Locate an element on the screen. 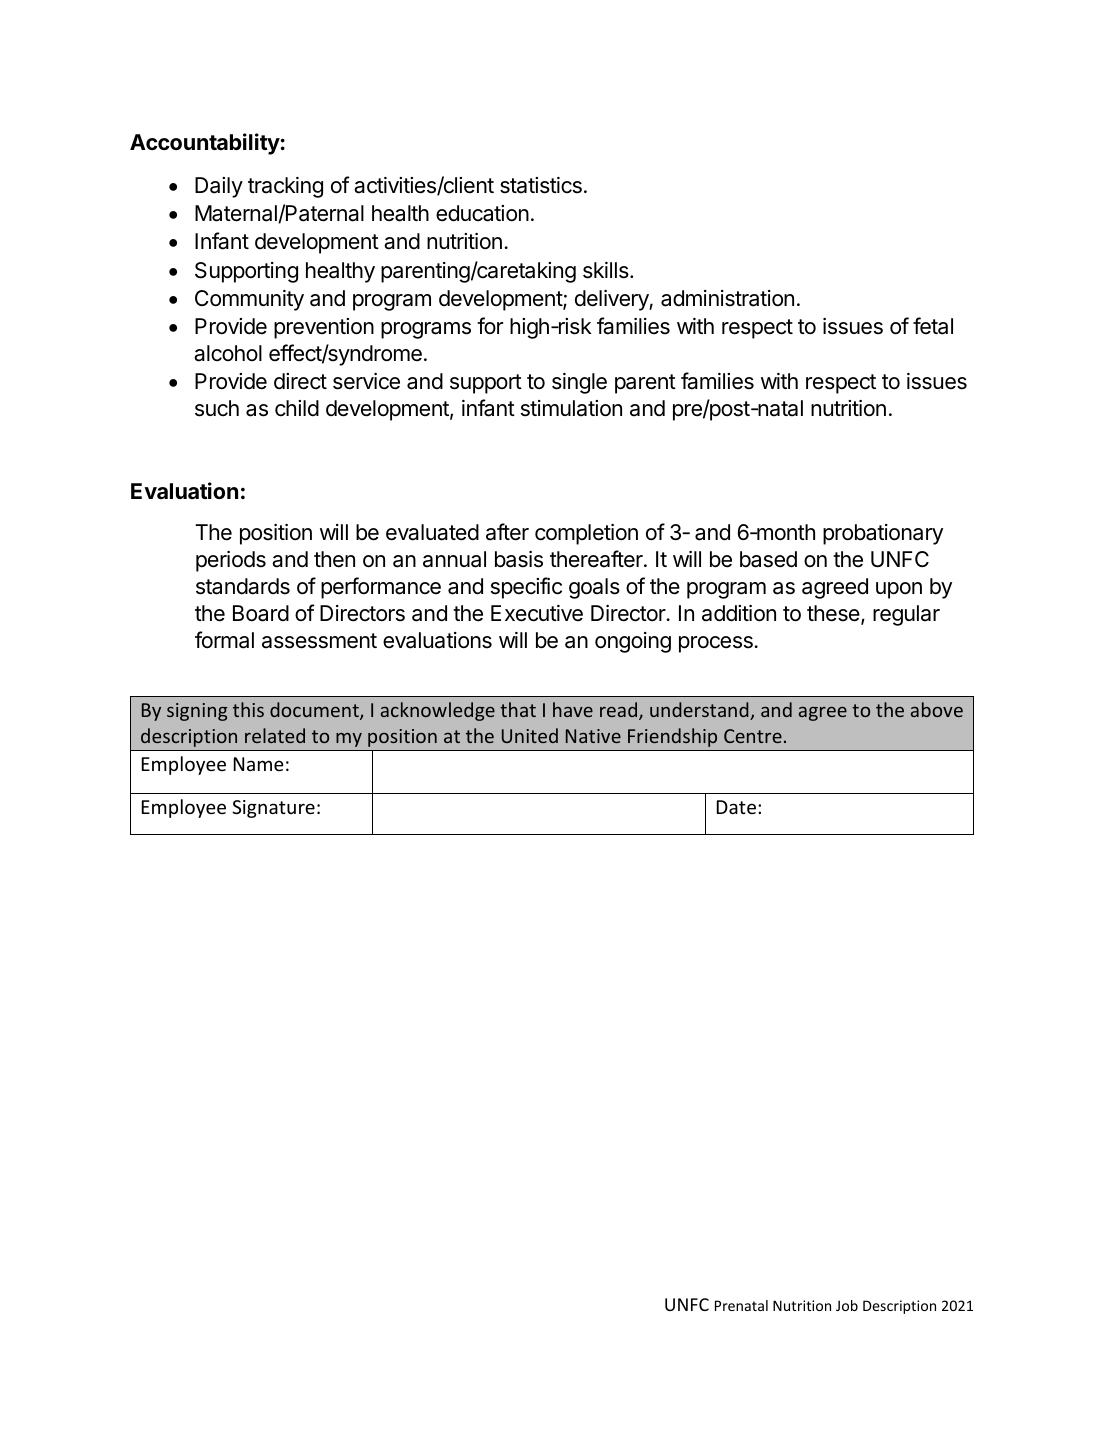 The height and width of the screenshot is (1429, 1104). stimulation is located at coordinates (571, 408).
